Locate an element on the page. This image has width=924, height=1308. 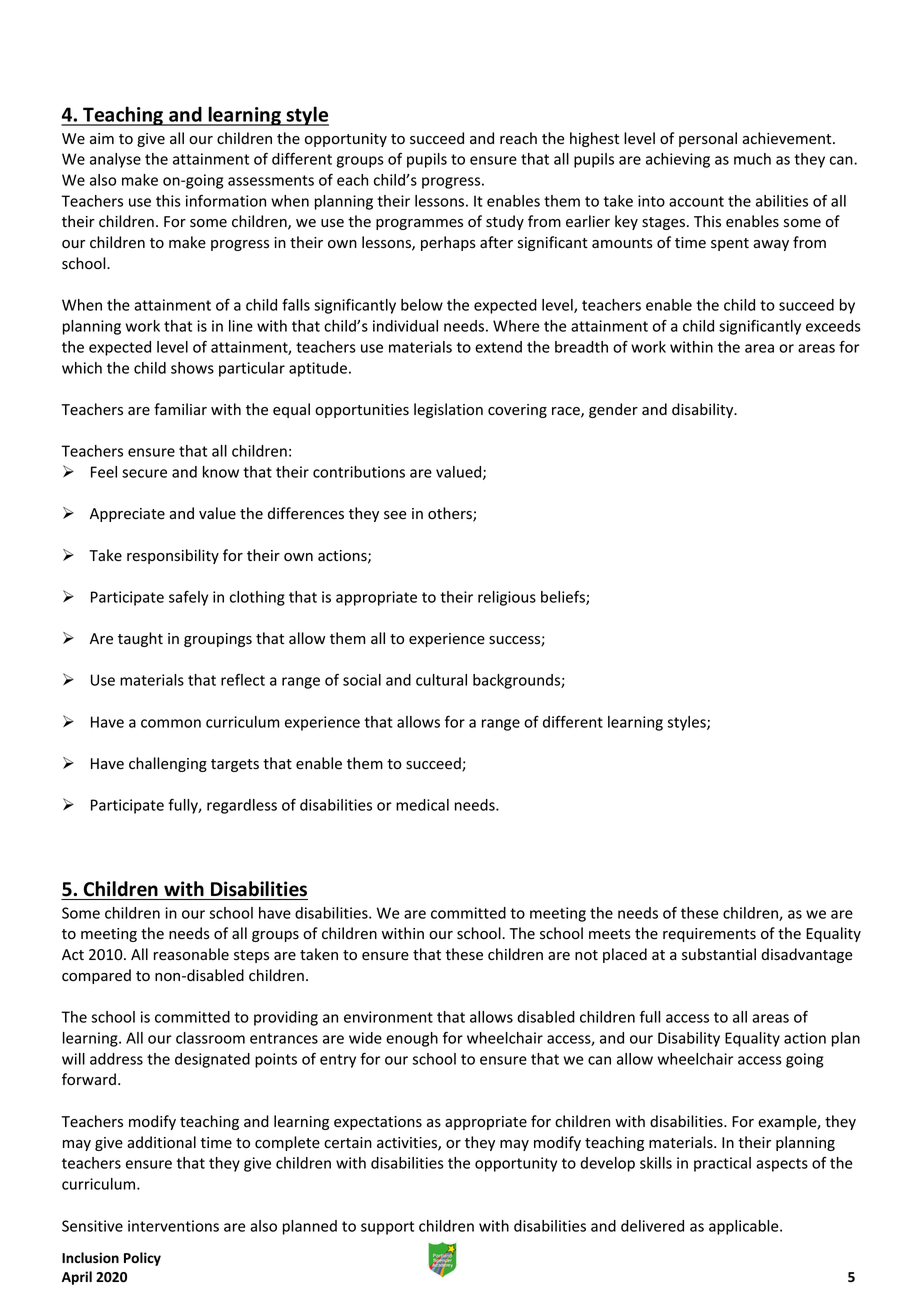
common is located at coordinates (171, 723).
